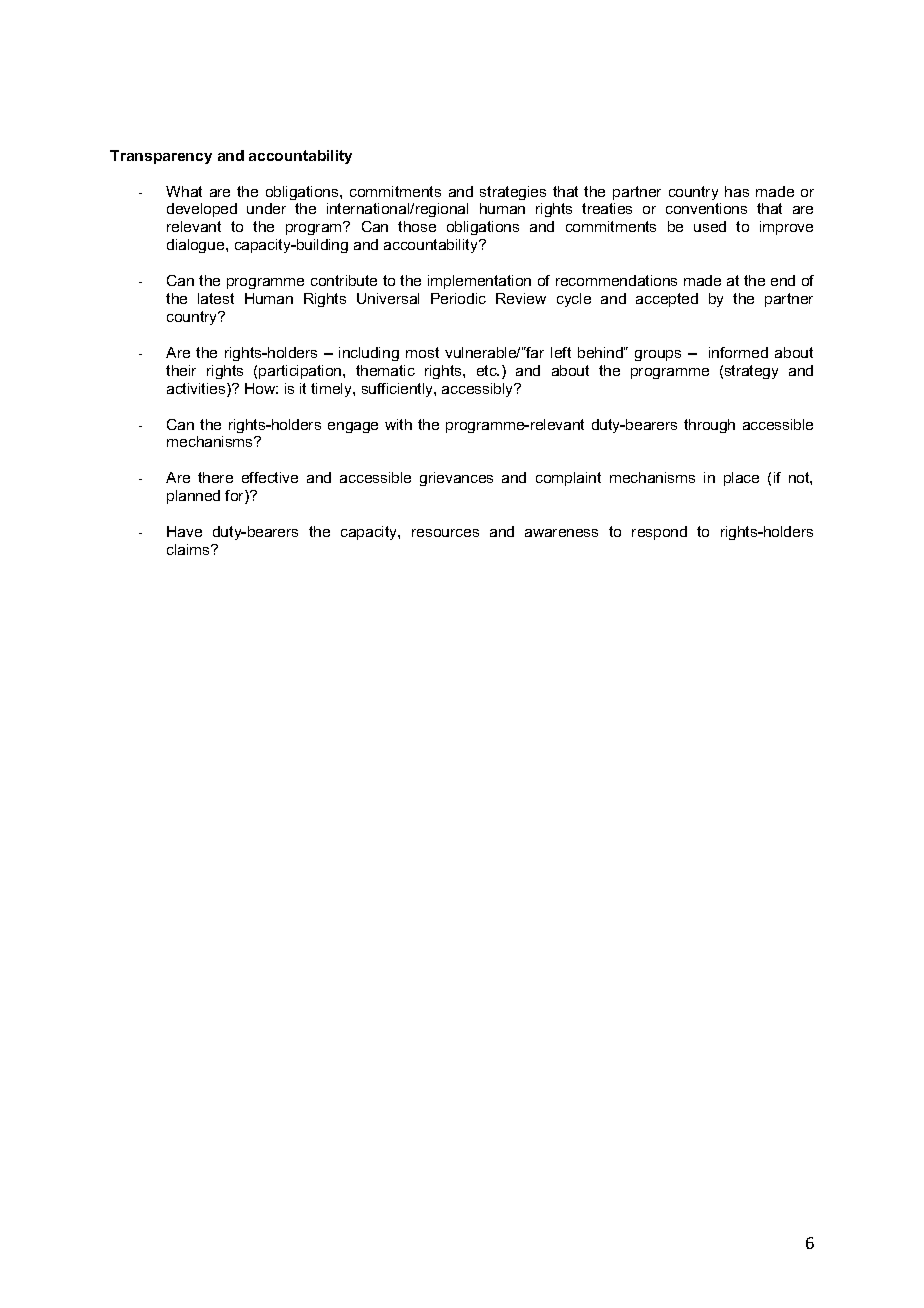 This screenshot has width=924, height=1308. Describe the element at coordinates (398, 424) in the screenshot. I see `with` at that location.
